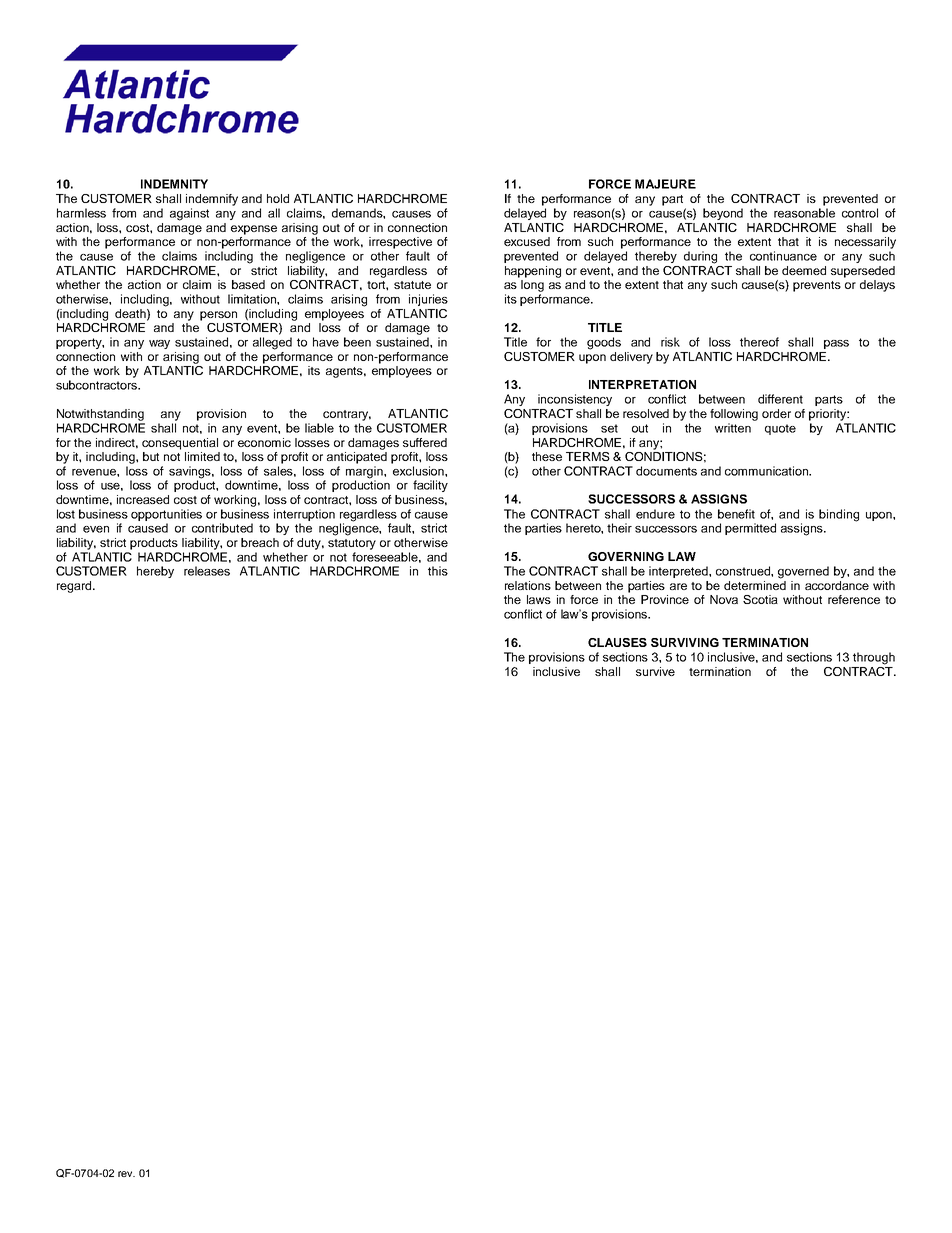  I want to click on increased, so click(143, 499).
